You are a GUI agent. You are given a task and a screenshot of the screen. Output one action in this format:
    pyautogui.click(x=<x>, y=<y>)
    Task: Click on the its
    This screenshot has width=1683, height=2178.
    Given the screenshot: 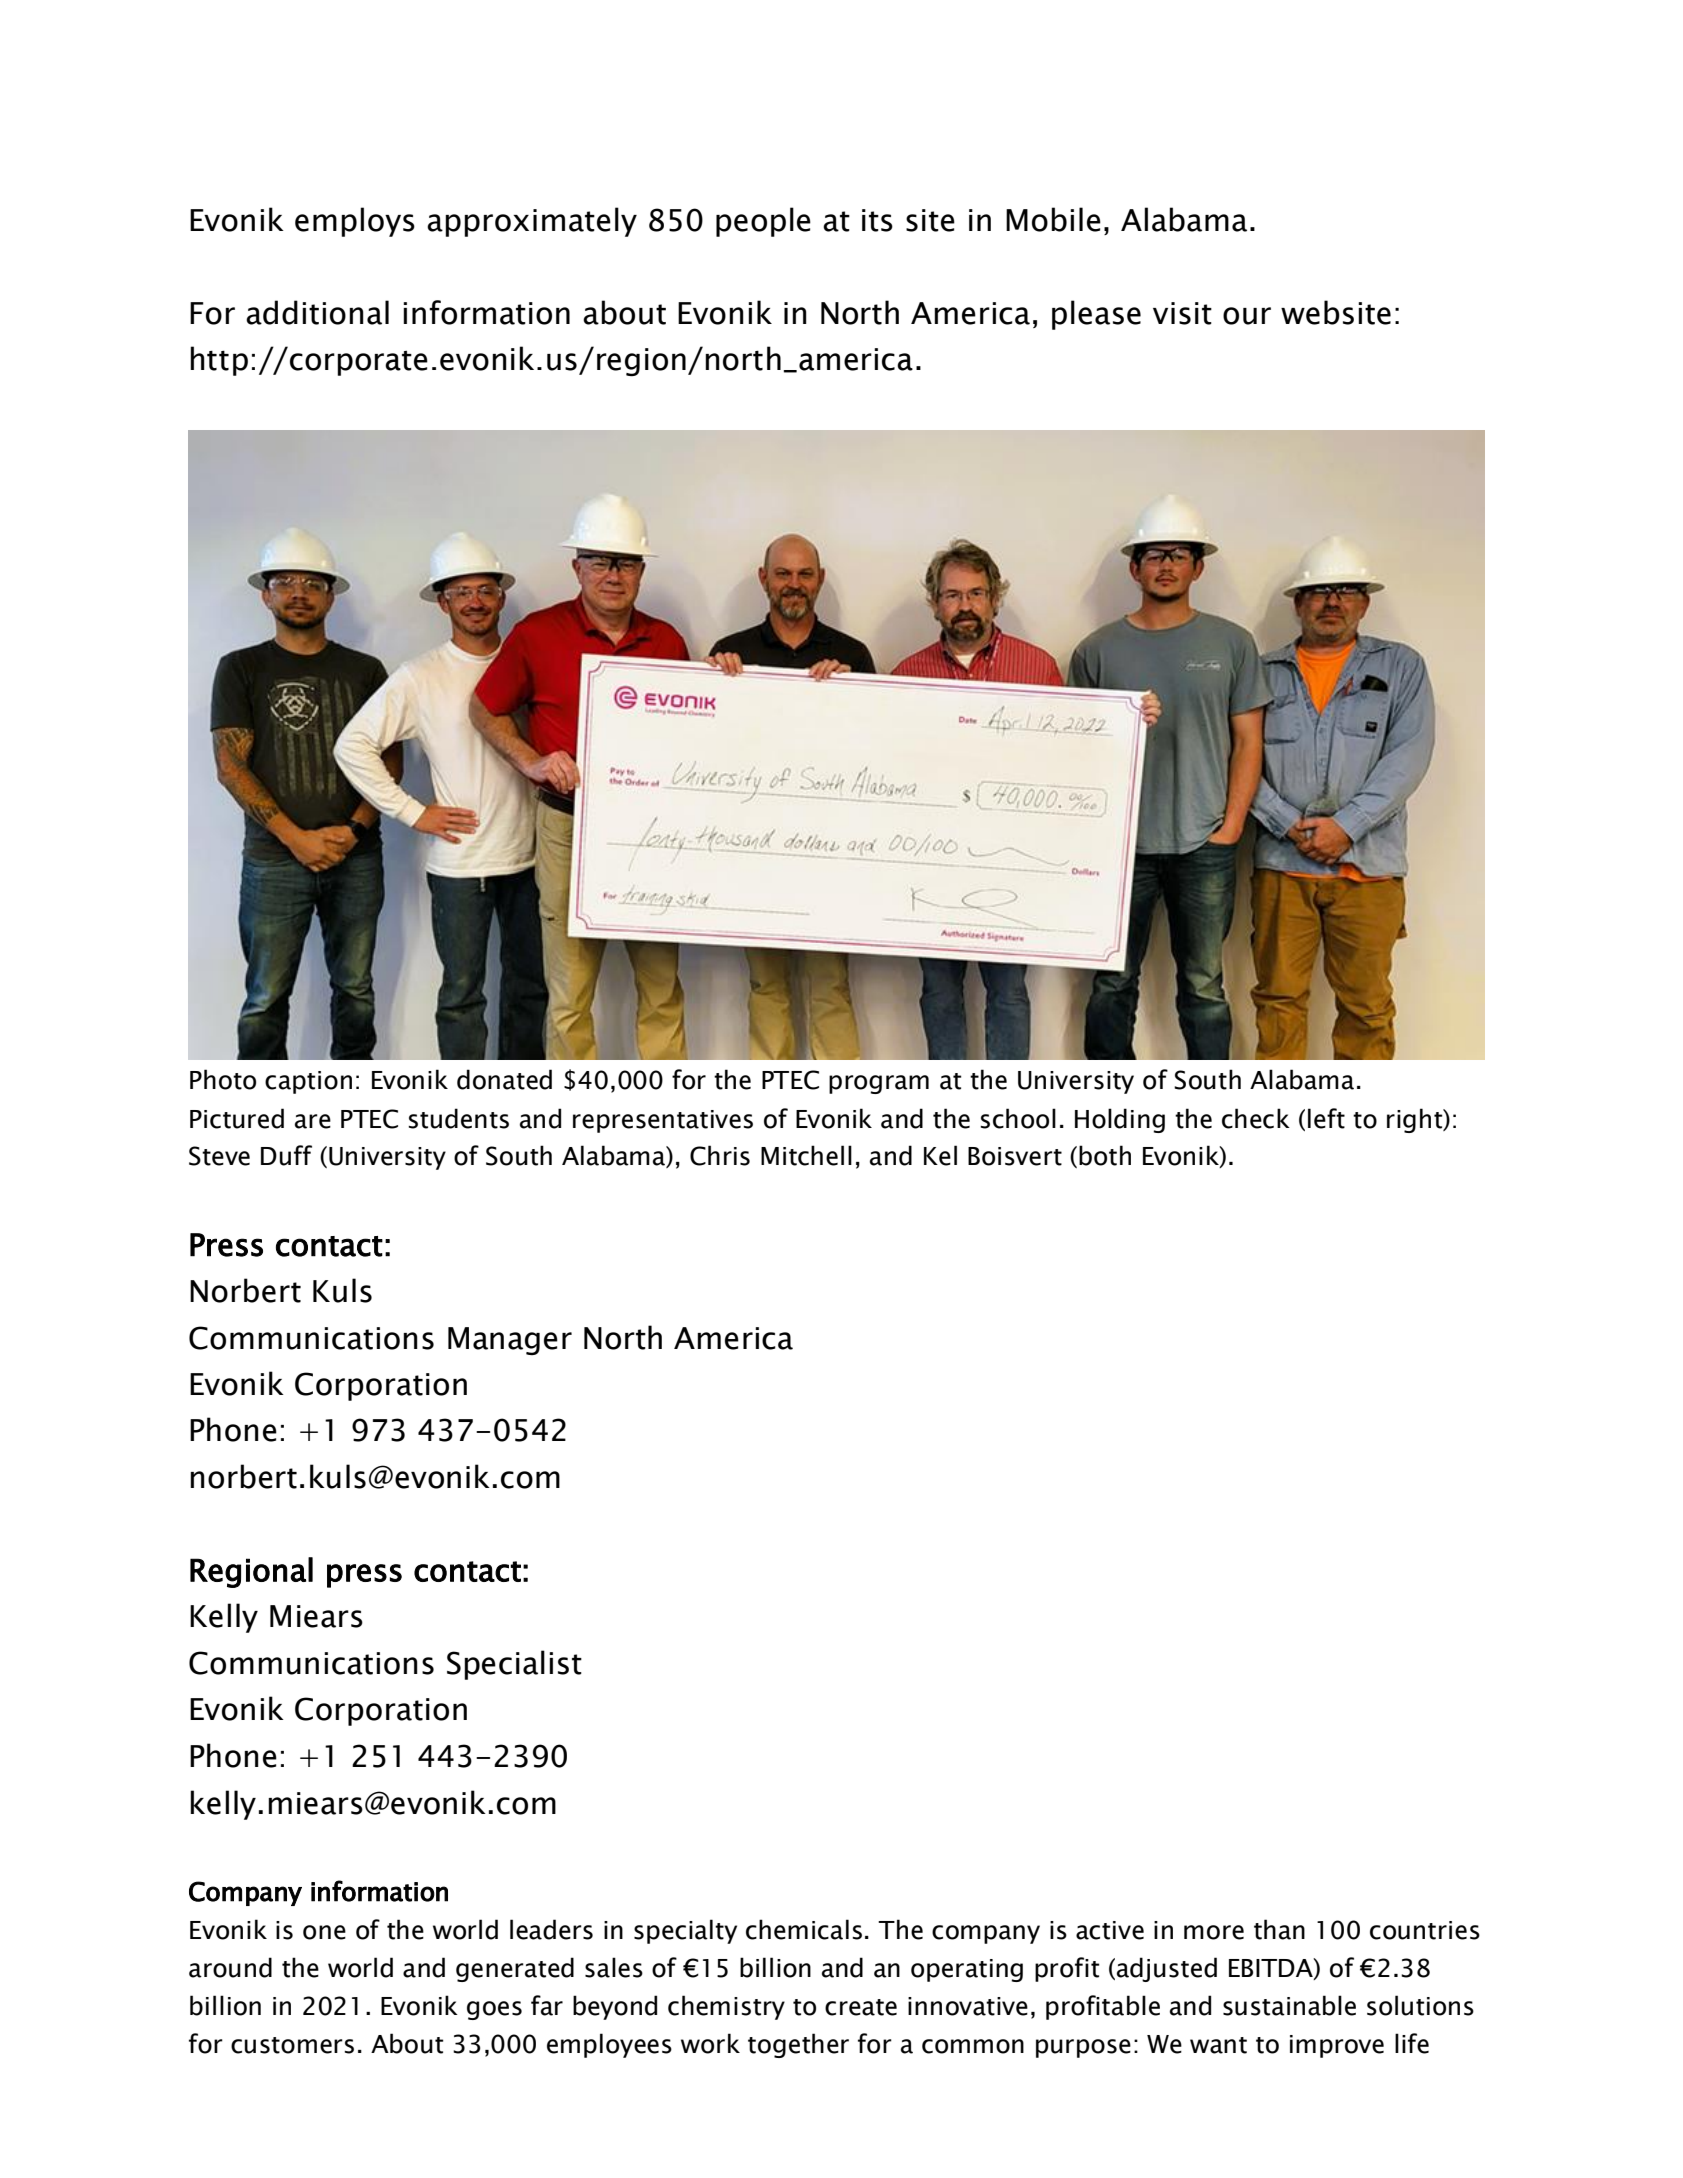 What is the action you would take?
    pyautogui.click(x=877, y=220)
